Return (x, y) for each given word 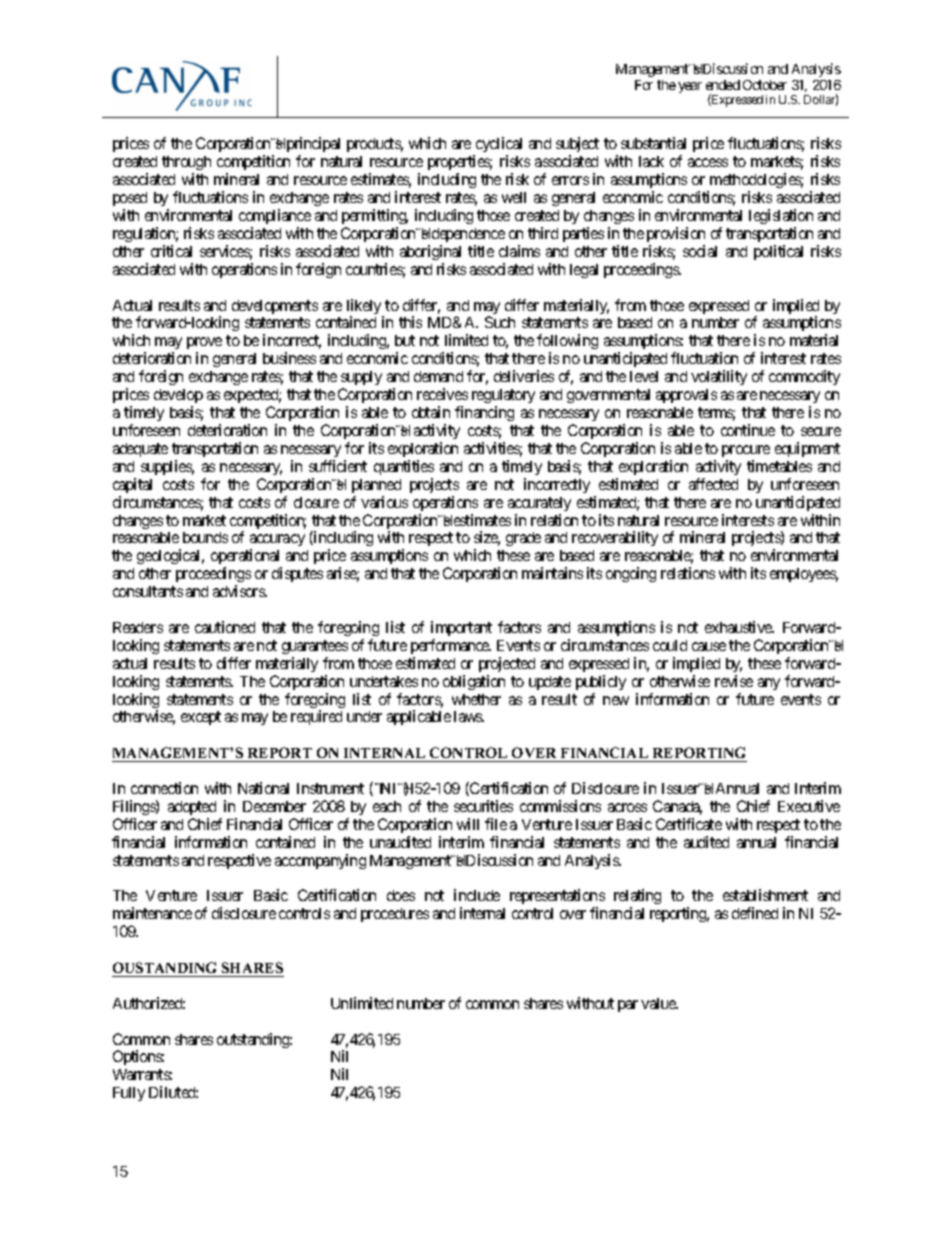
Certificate (689, 824)
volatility (719, 377)
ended (723, 85)
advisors (239, 591)
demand (438, 376)
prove (204, 345)
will (468, 824)
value (659, 1003)
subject (577, 146)
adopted (192, 808)
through (186, 165)
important (461, 628)
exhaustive (739, 627)
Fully (129, 1094)
